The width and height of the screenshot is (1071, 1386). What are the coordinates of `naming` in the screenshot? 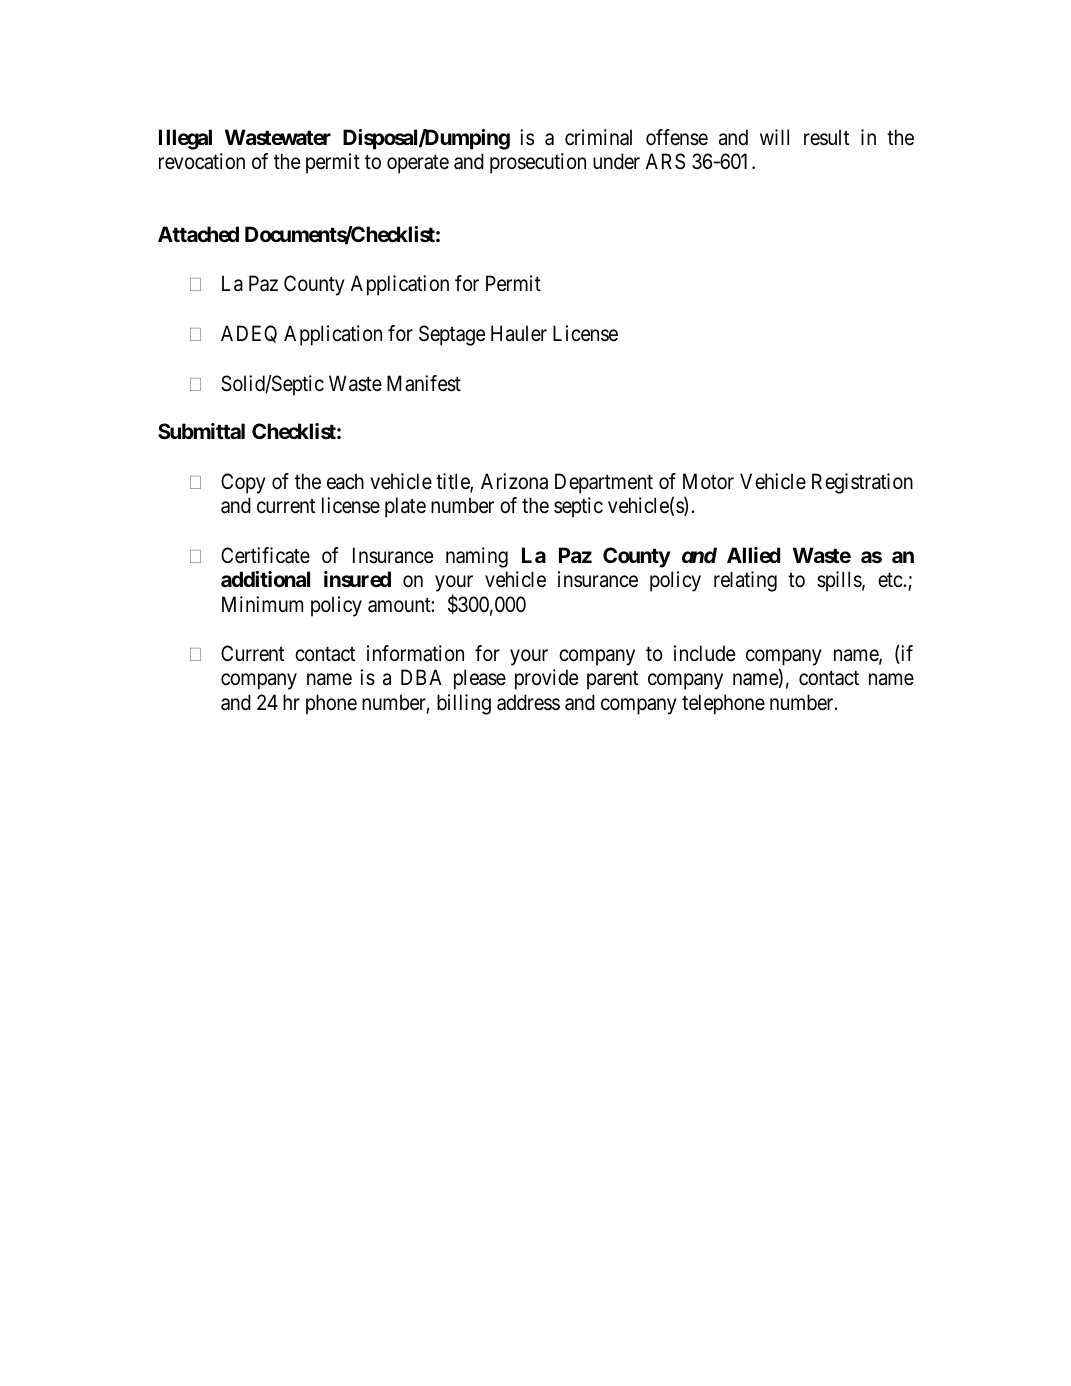 It's located at (477, 557).
